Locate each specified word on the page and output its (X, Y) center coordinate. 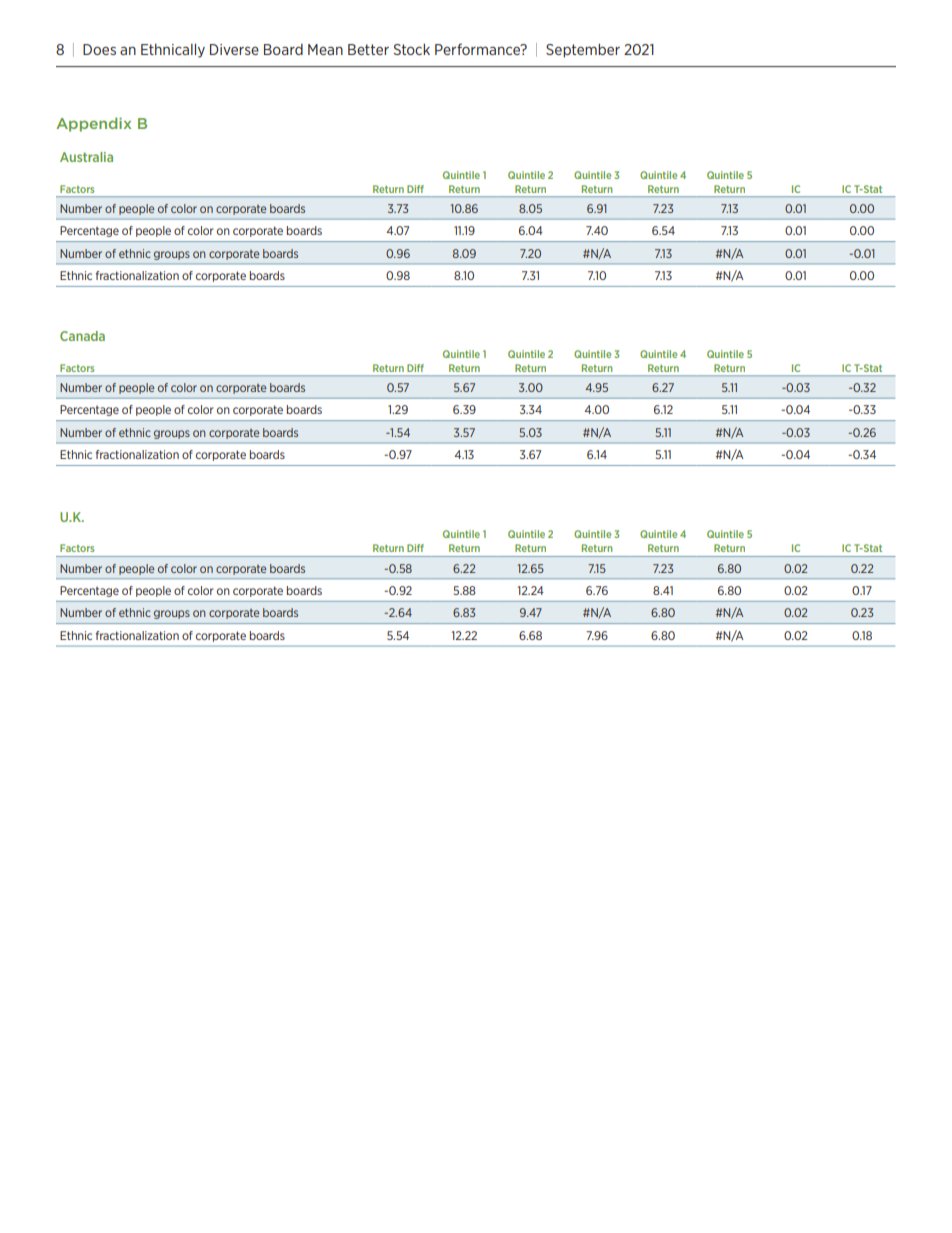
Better (368, 49)
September (583, 51)
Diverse (234, 49)
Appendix (93, 124)
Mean (325, 49)
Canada (82, 336)
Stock (411, 49)
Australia (86, 157)
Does (99, 49)
